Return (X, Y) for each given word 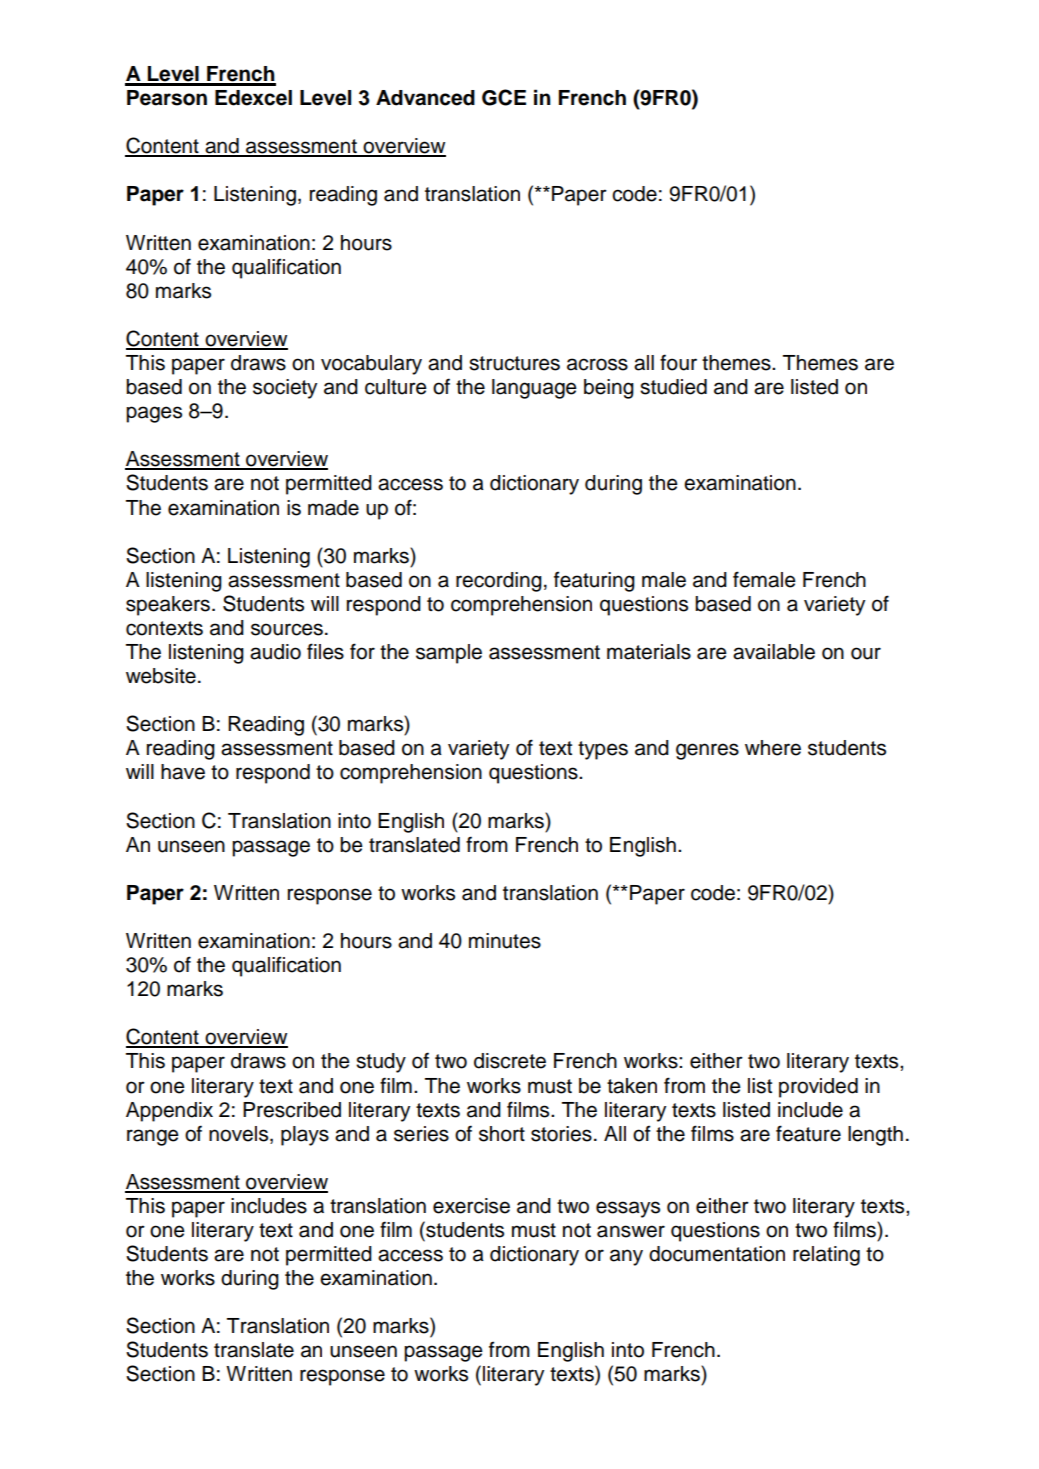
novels (240, 1134)
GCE (504, 97)
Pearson (167, 98)
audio (275, 652)
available (774, 652)
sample (449, 654)
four (678, 362)
